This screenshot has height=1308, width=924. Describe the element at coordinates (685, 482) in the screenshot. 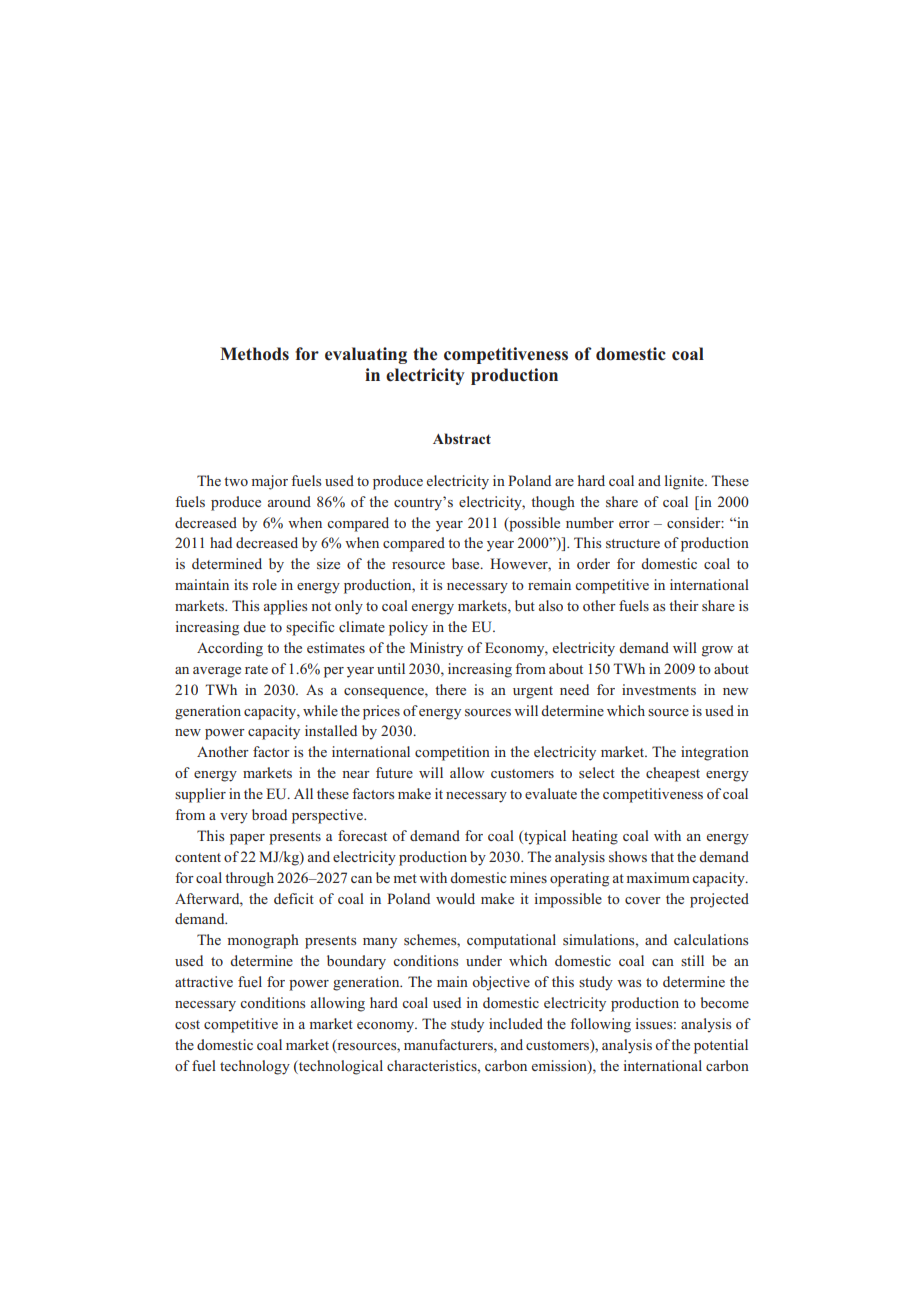

I see `lignite` at that location.
